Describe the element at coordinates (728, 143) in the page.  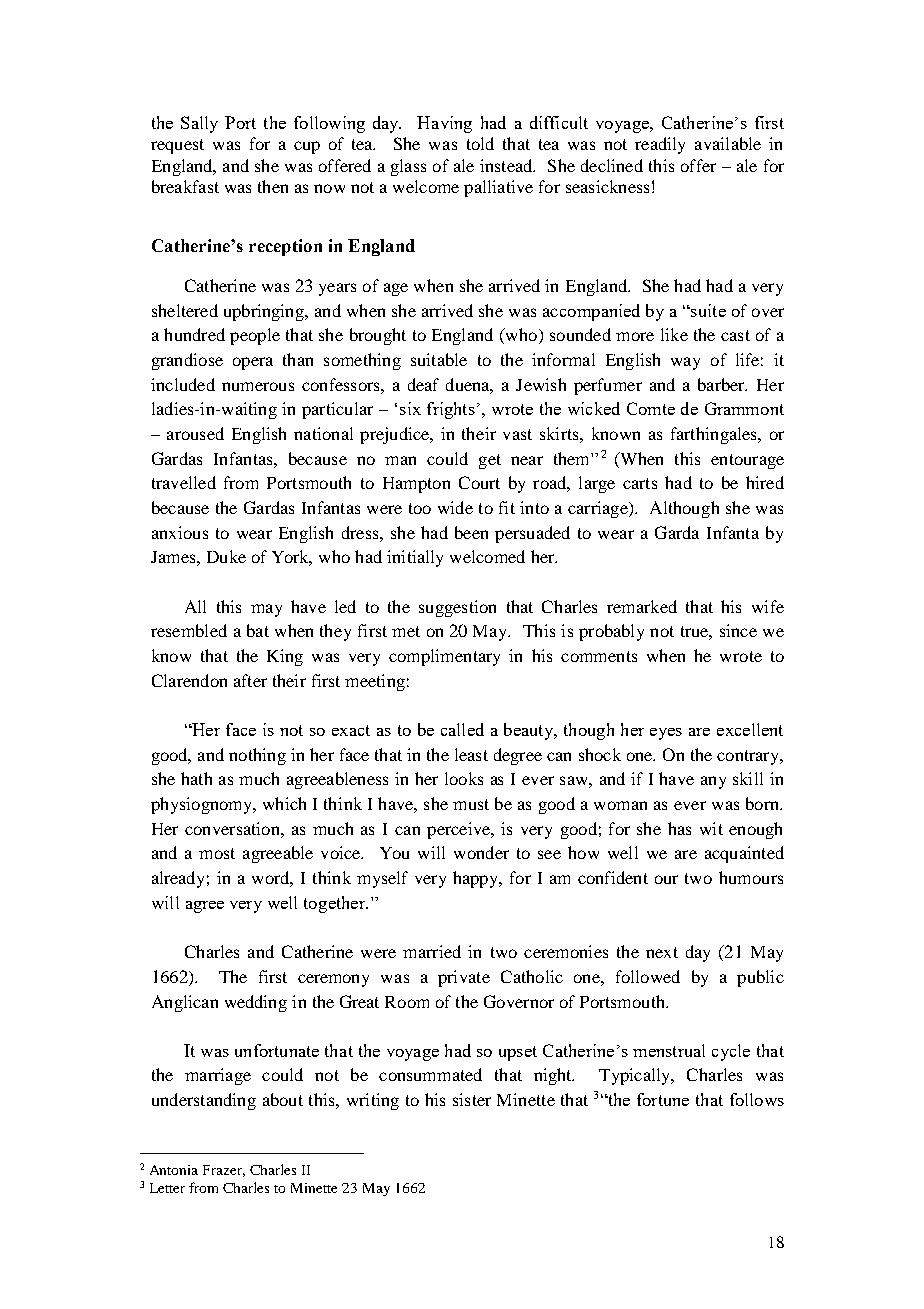
I see `available` at that location.
